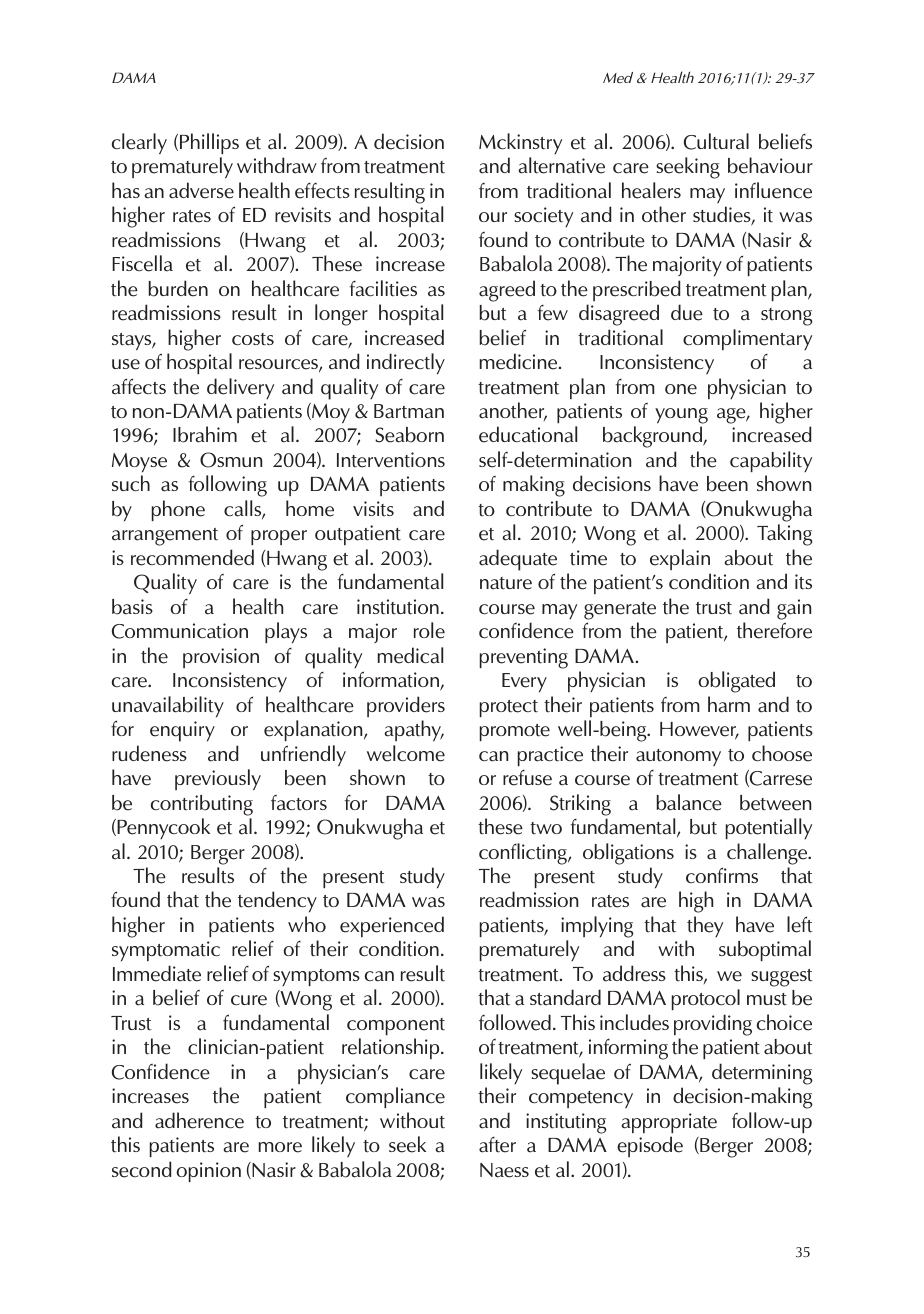 The image size is (924, 1314). Describe the element at coordinates (561, 165) in the screenshot. I see `alternative` at that location.
